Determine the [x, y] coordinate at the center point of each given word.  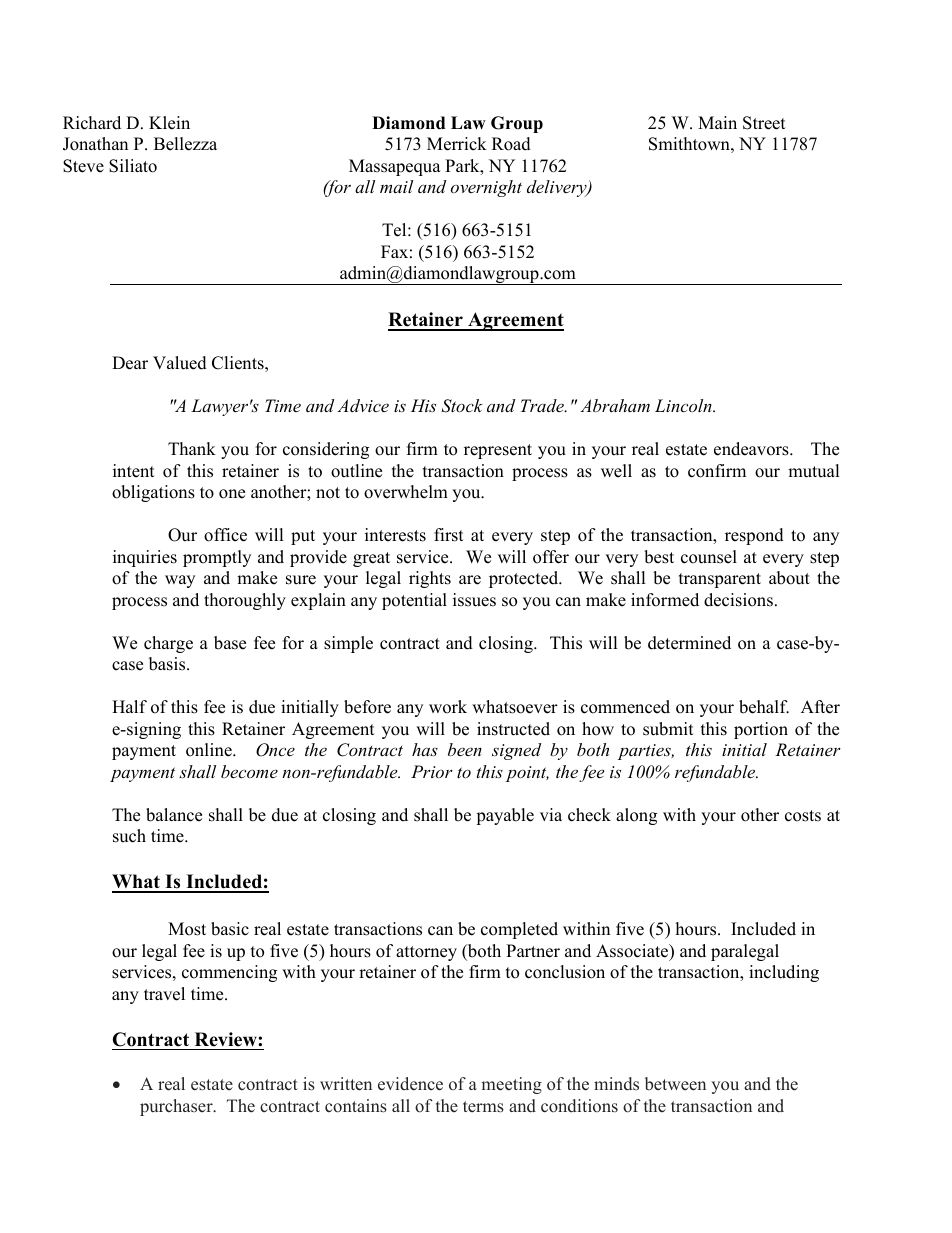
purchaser [177, 1107]
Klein [169, 123]
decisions [738, 600]
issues [474, 600]
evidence [410, 1084]
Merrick [457, 144]
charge [168, 644]
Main [717, 122]
